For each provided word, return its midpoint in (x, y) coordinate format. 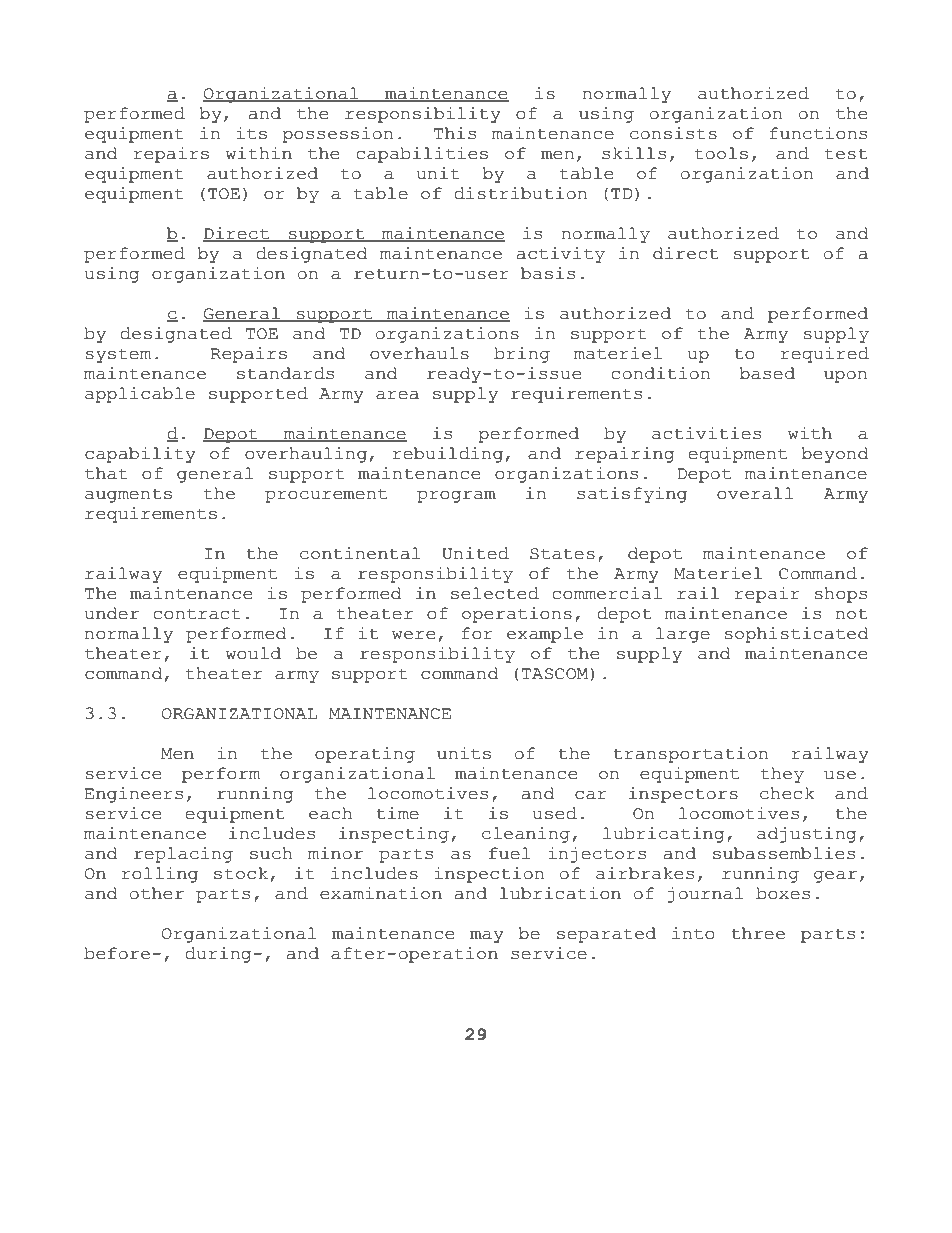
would (253, 653)
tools (721, 153)
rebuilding (448, 455)
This (455, 133)
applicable (140, 395)
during (219, 955)
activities (706, 433)
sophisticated (796, 635)
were (413, 635)
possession (337, 135)
